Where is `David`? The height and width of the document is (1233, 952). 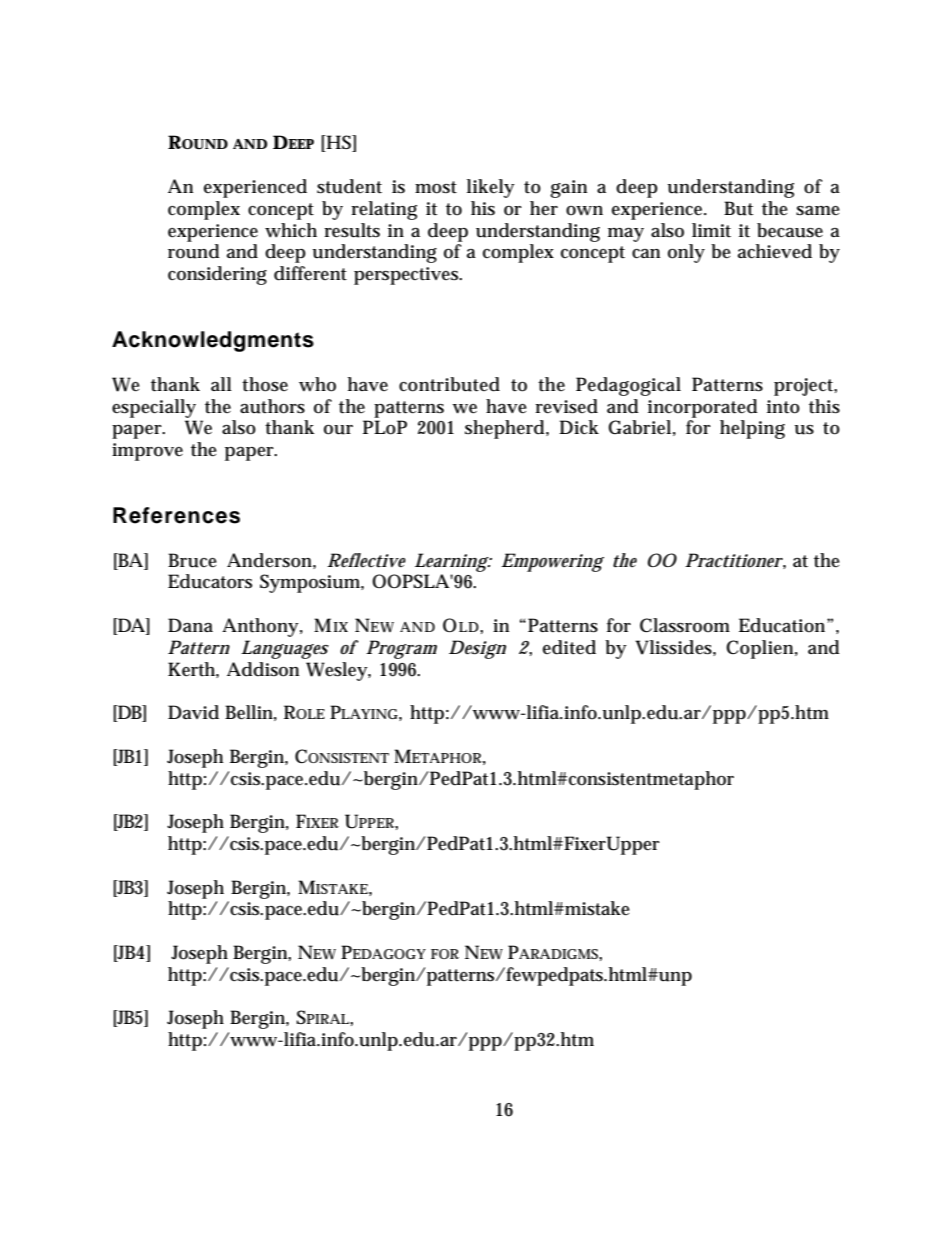 David is located at coordinates (193, 712).
